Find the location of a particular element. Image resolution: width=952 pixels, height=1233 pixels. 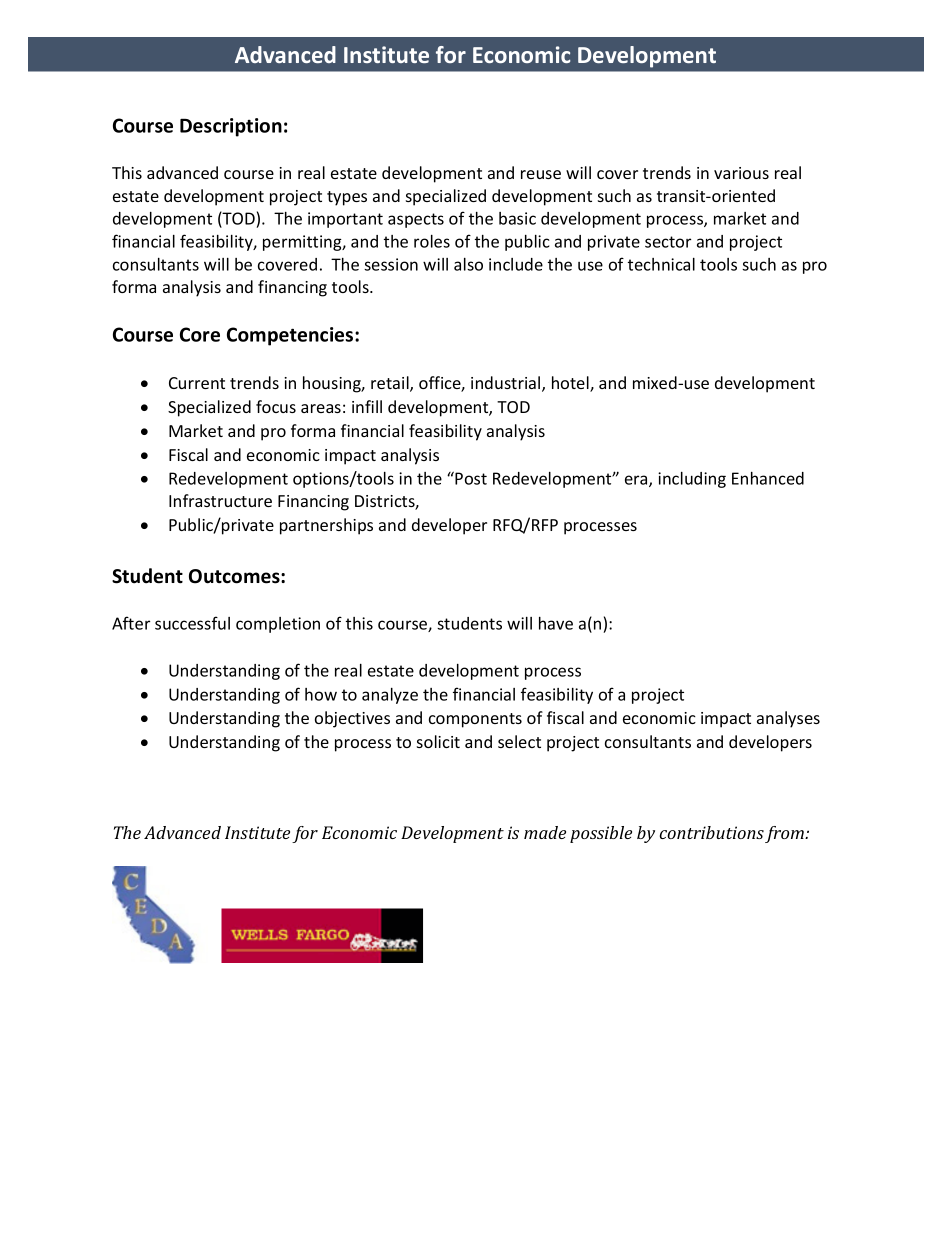

made is located at coordinates (545, 832).
